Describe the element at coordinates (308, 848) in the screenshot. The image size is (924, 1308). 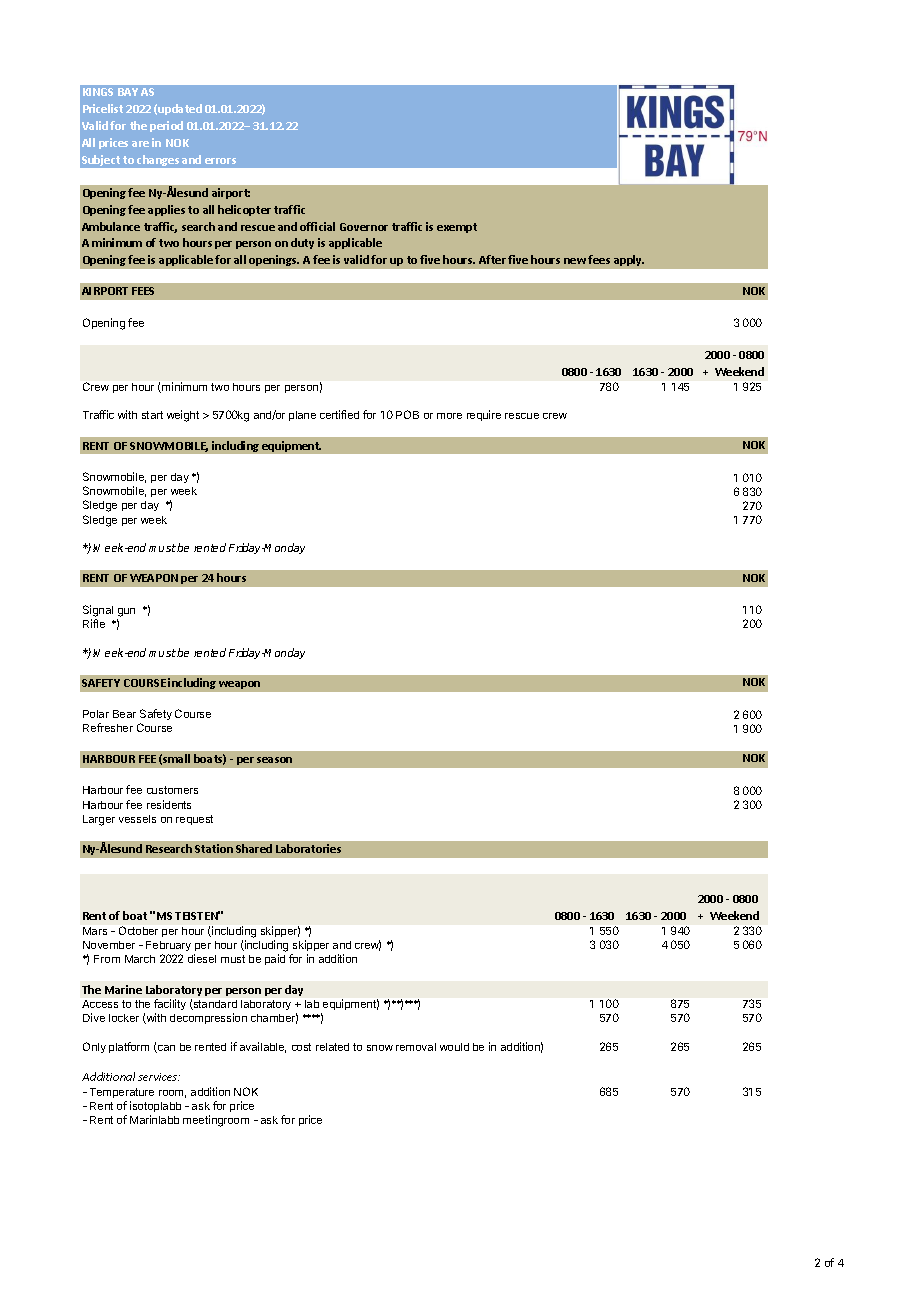
I see `Laboratories` at that location.
